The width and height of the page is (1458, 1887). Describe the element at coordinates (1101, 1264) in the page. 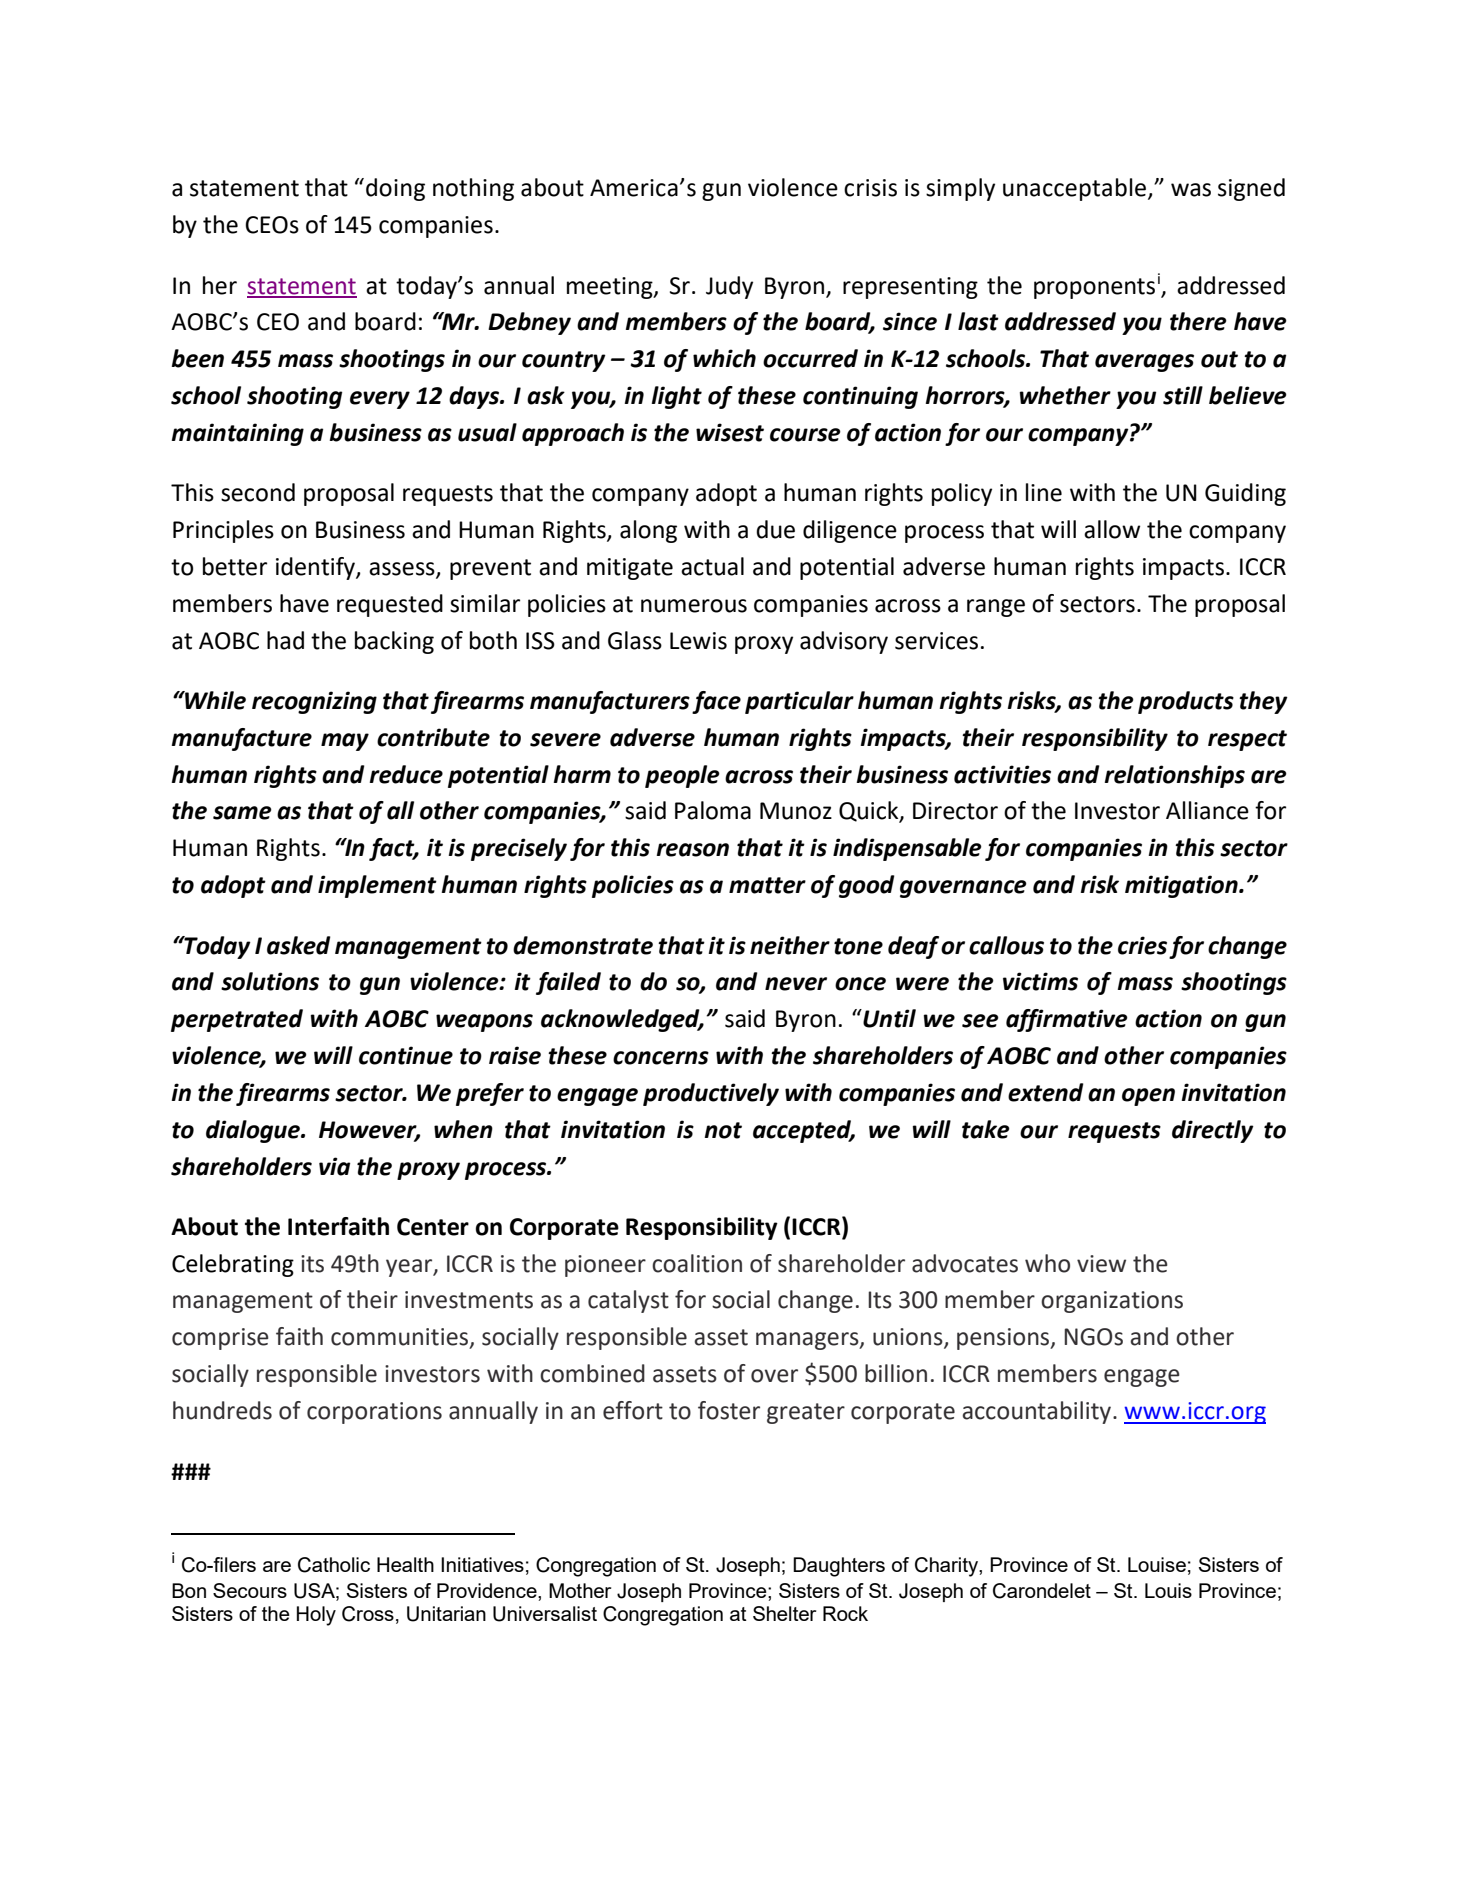

I see `view` at that location.
